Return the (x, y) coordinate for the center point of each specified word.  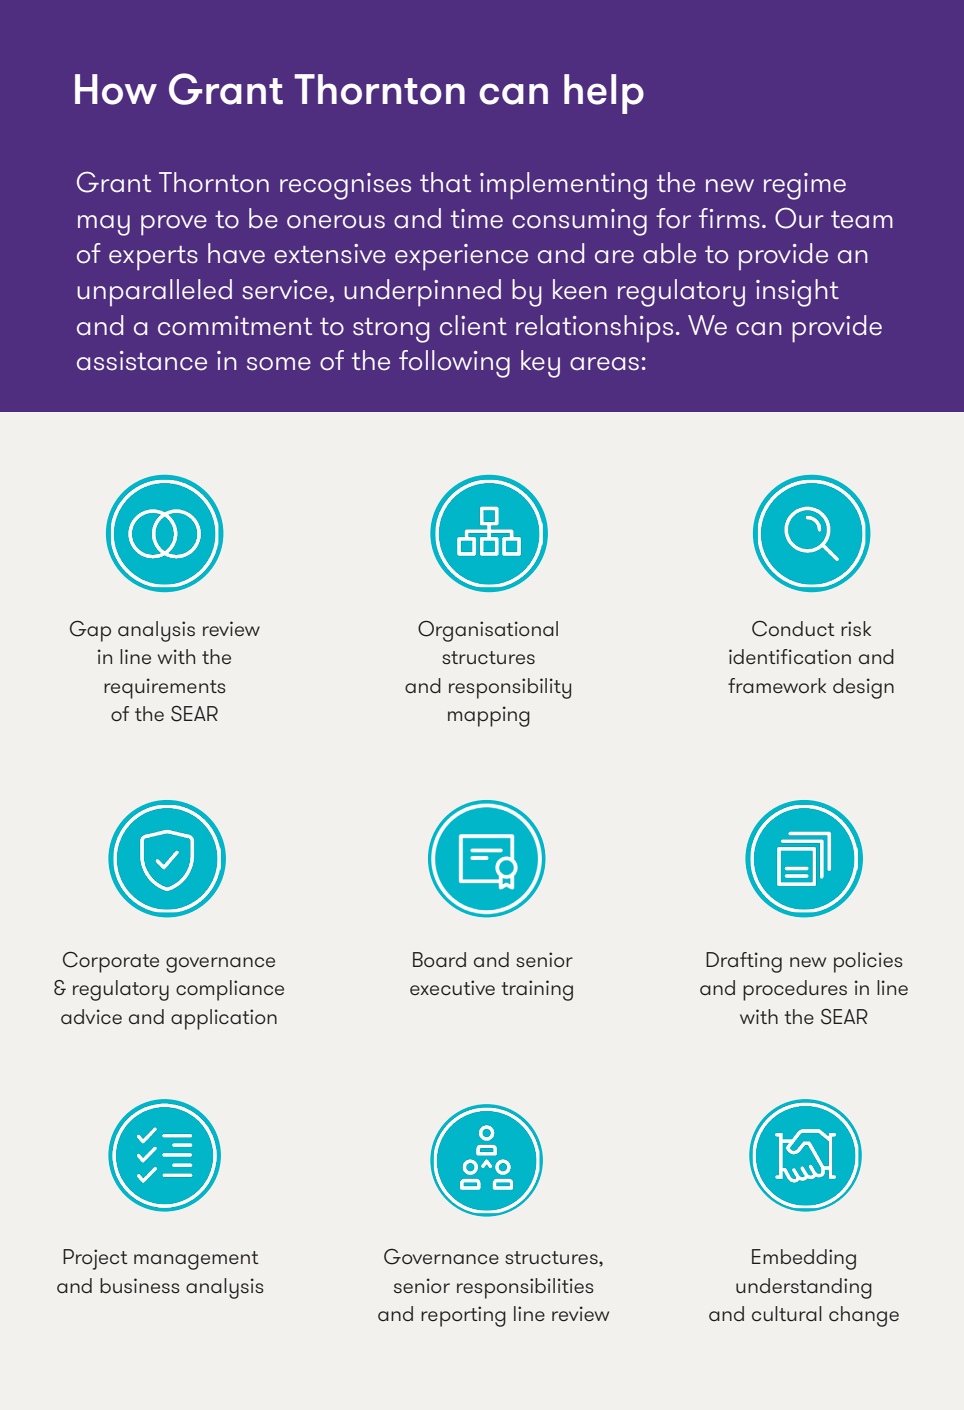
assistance (142, 361)
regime (805, 186)
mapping (489, 716)
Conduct (793, 629)
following (454, 364)
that (445, 182)
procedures (795, 990)
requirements (165, 688)
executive (452, 987)
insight (797, 293)
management (196, 1260)
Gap (90, 631)
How (116, 89)
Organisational (488, 631)
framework (777, 685)
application (224, 1019)
